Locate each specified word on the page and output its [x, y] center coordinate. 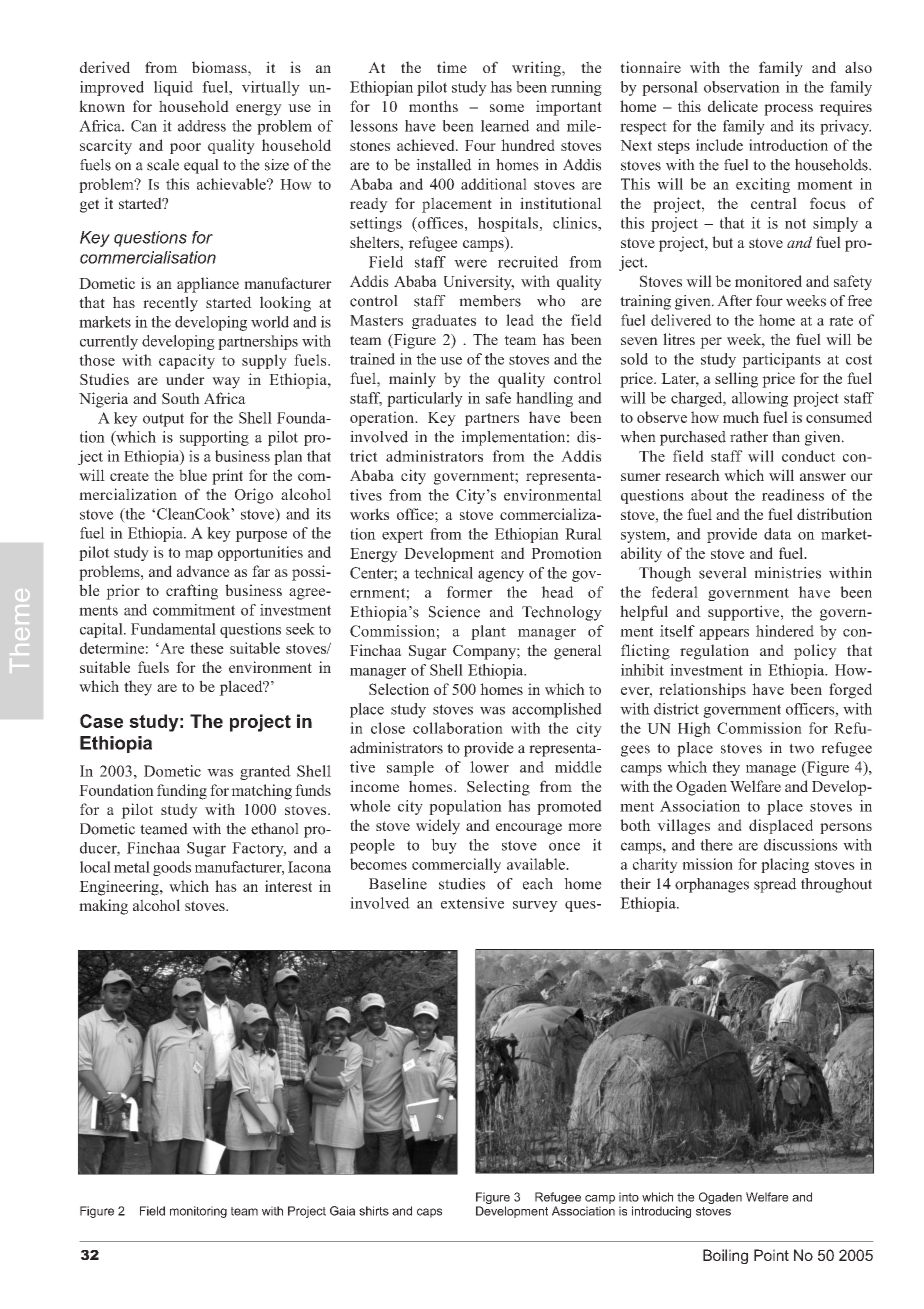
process [788, 110]
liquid [173, 88]
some [507, 108]
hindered [785, 631]
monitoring [198, 1212]
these [207, 648]
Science [454, 612]
